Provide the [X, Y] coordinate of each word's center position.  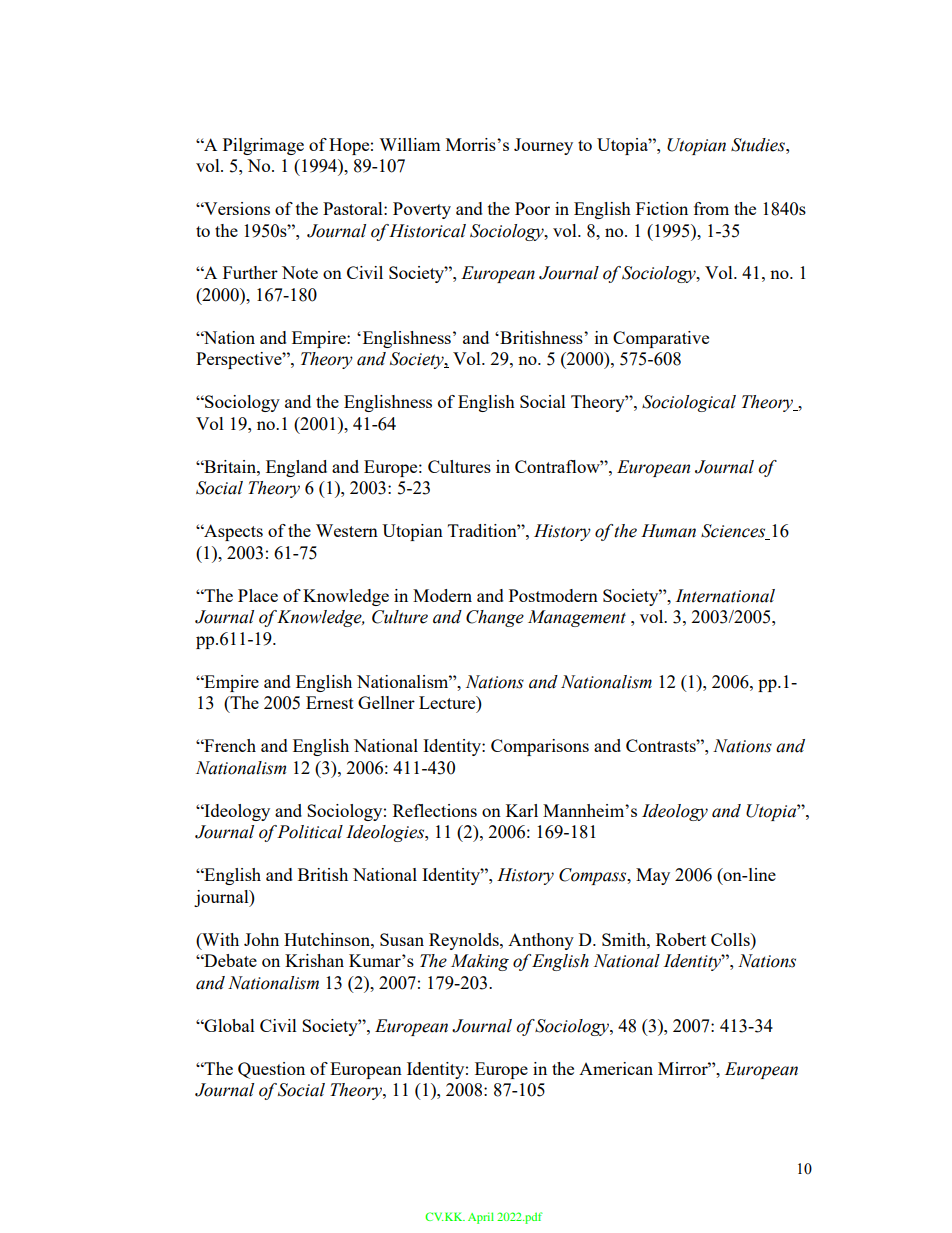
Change [495, 618]
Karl [522, 810]
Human [668, 531]
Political [310, 832]
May [653, 876]
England [296, 468]
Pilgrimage [263, 146]
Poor [532, 208]
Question [271, 1070]
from [711, 208]
